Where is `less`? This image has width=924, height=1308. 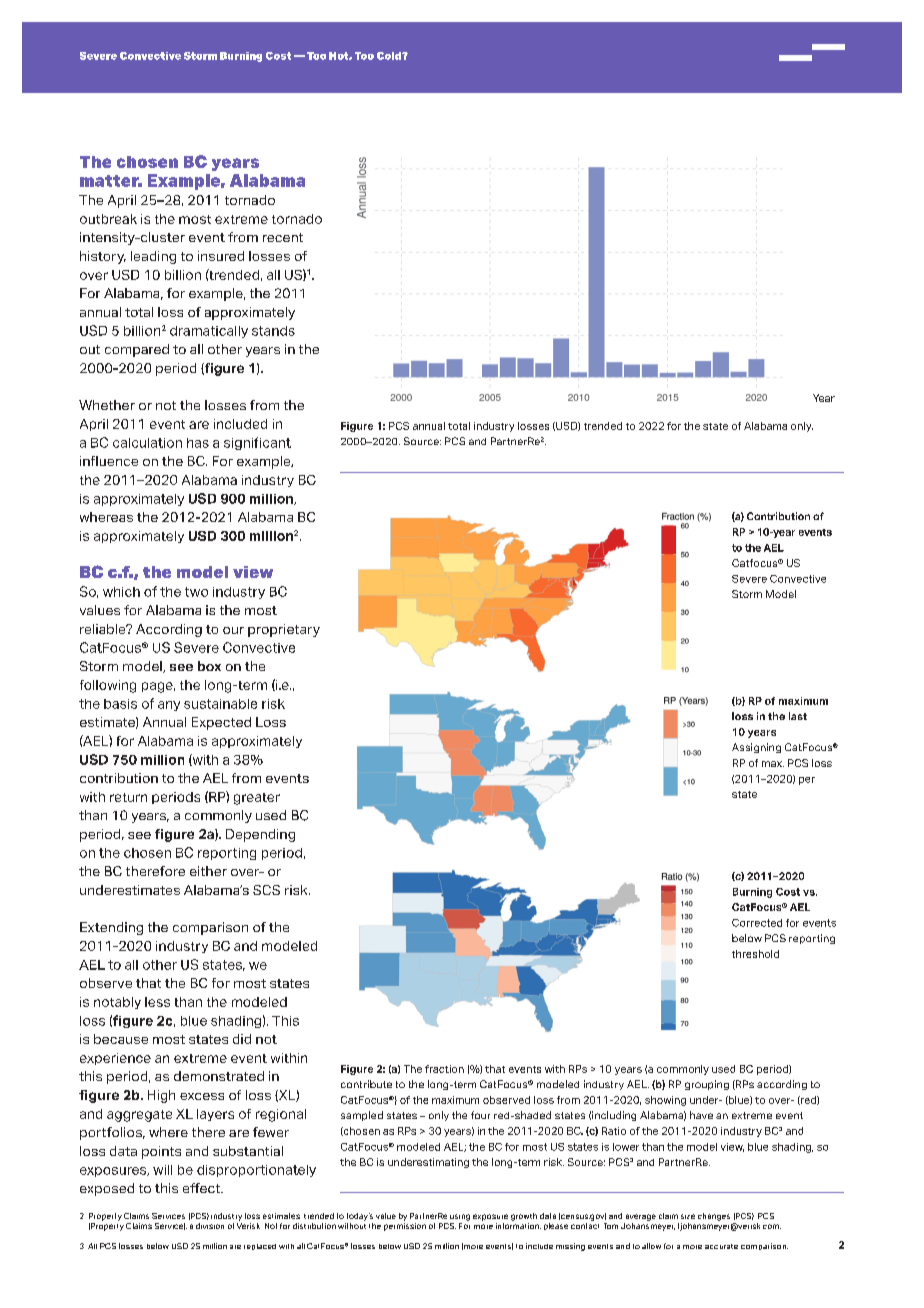 less is located at coordinates (157, 1002).
